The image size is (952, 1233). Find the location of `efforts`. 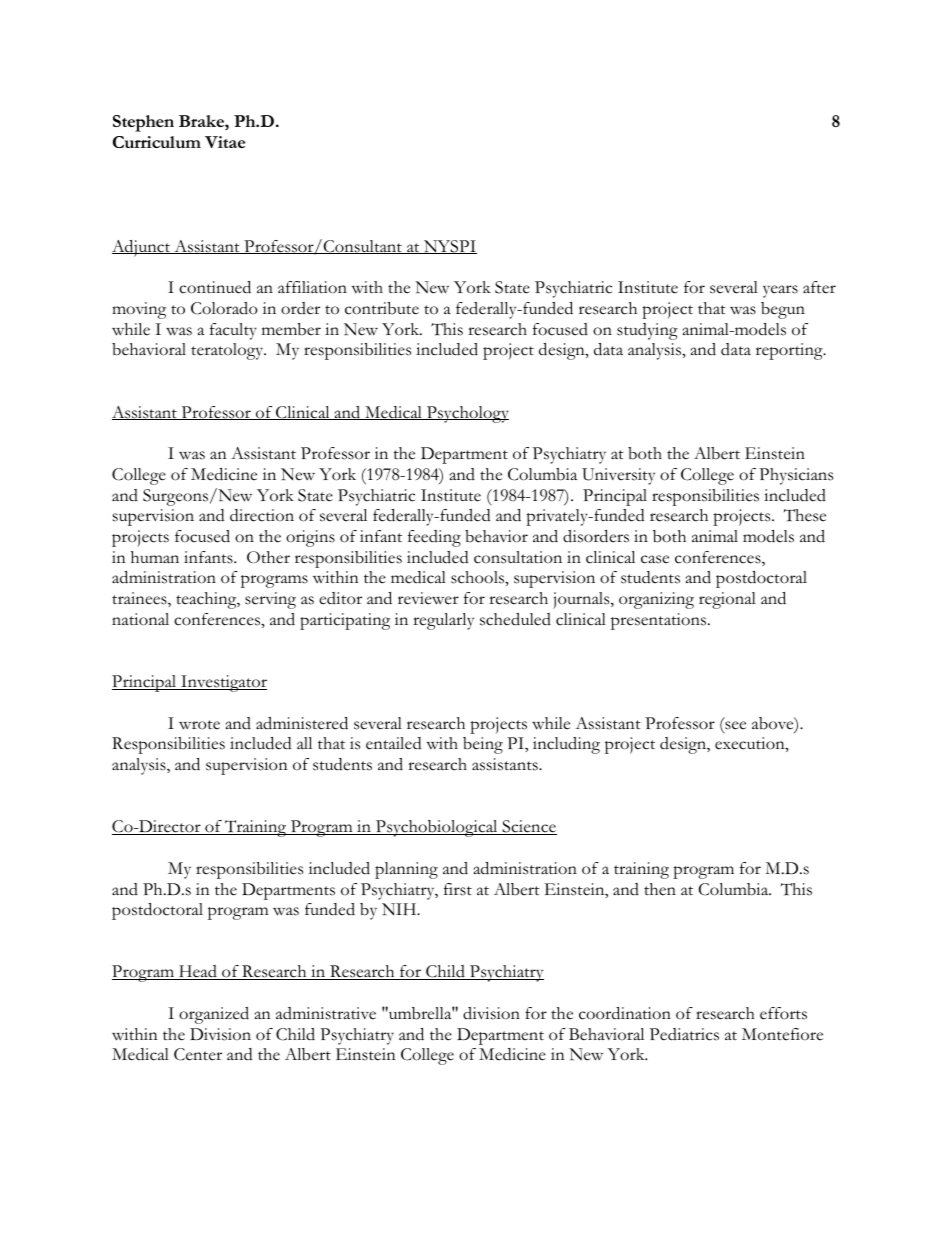

efforts is located at coordinates (783, 1013).
